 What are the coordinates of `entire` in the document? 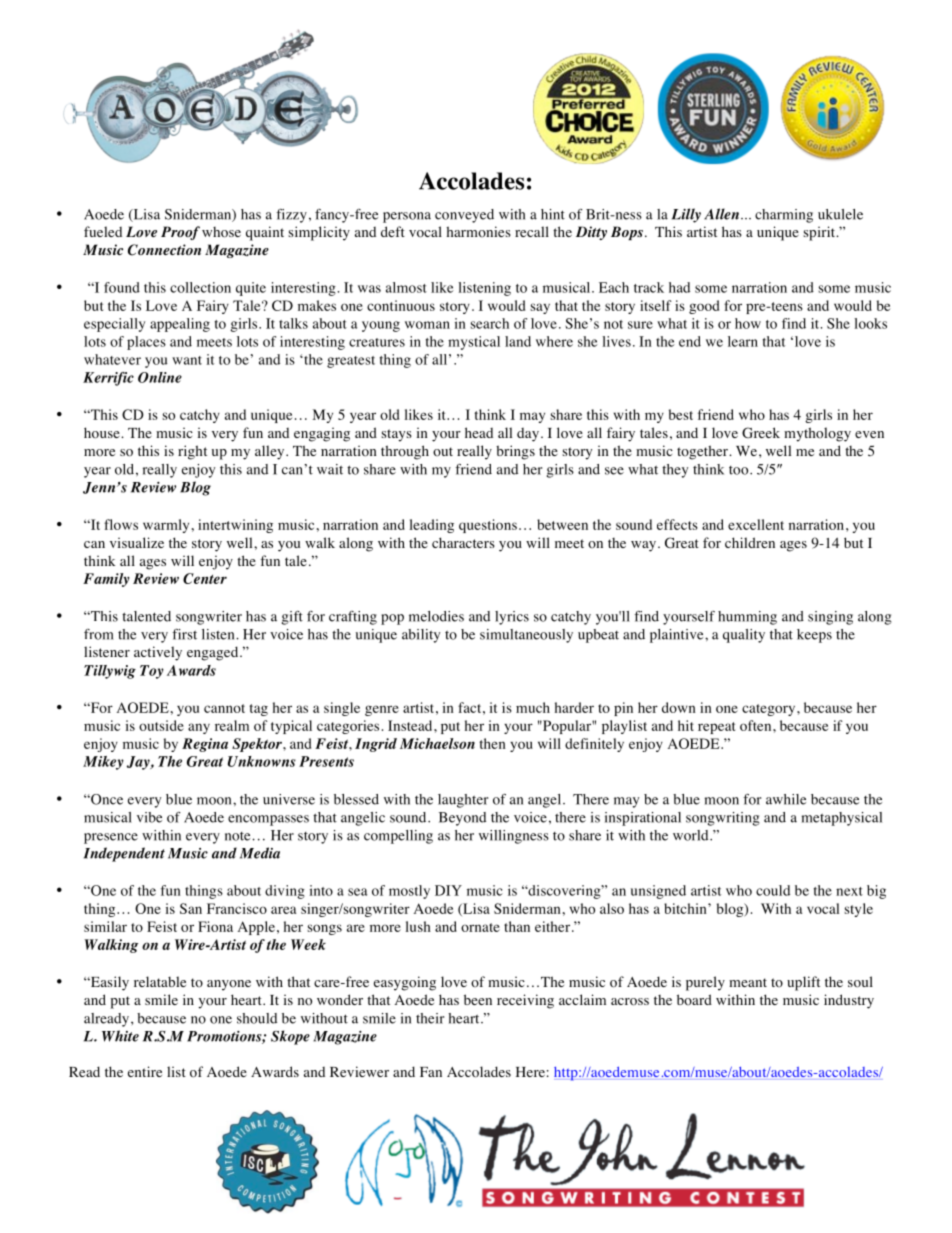 It's located at (145, 1071).
